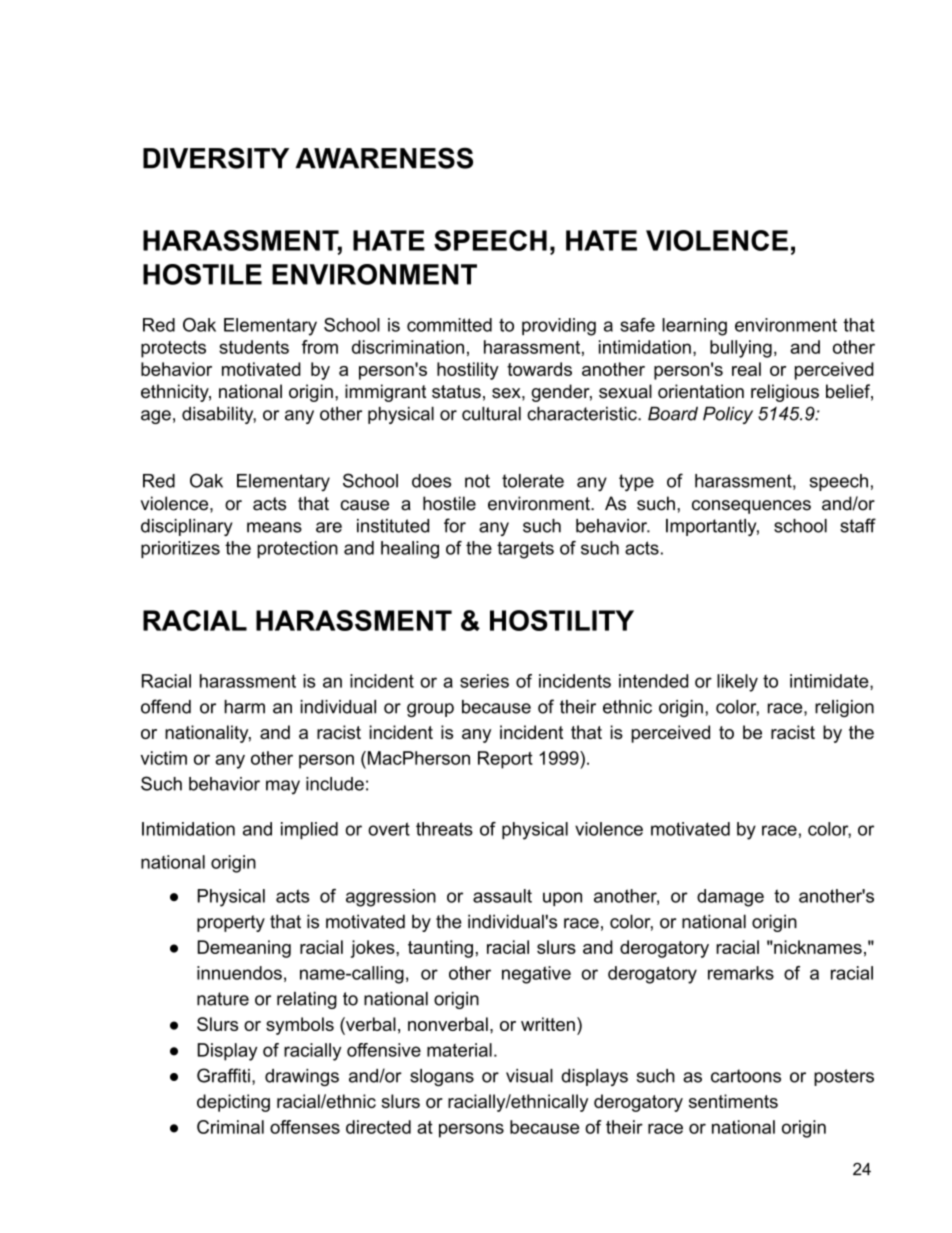 This screenshot has width=952, height=1233. What do you see at coordinates (505, 760) in the screenshot?
I see `Report` at bounding box center [505, 760].
